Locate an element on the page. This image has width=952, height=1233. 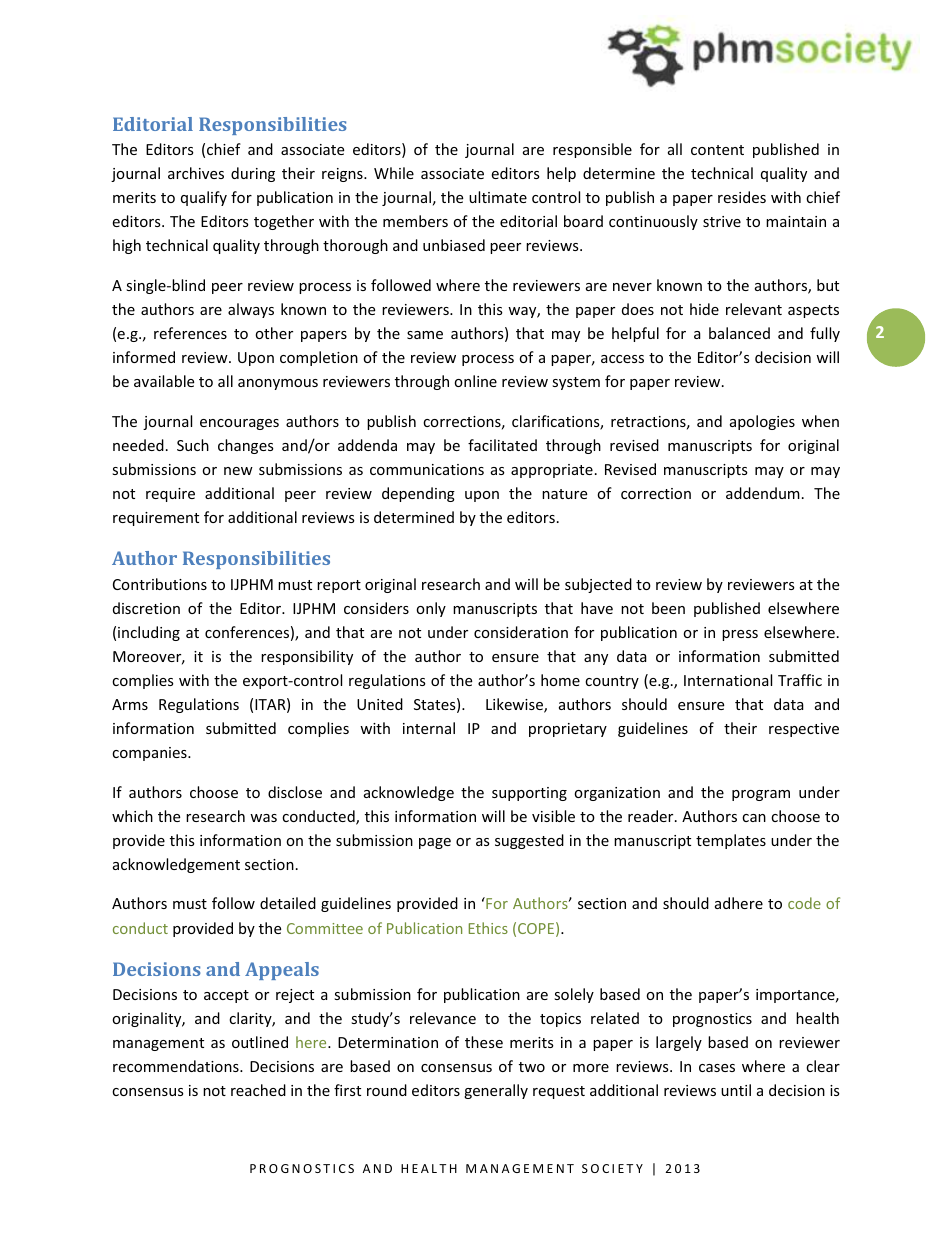
press is located at coordinates (740, 635).
